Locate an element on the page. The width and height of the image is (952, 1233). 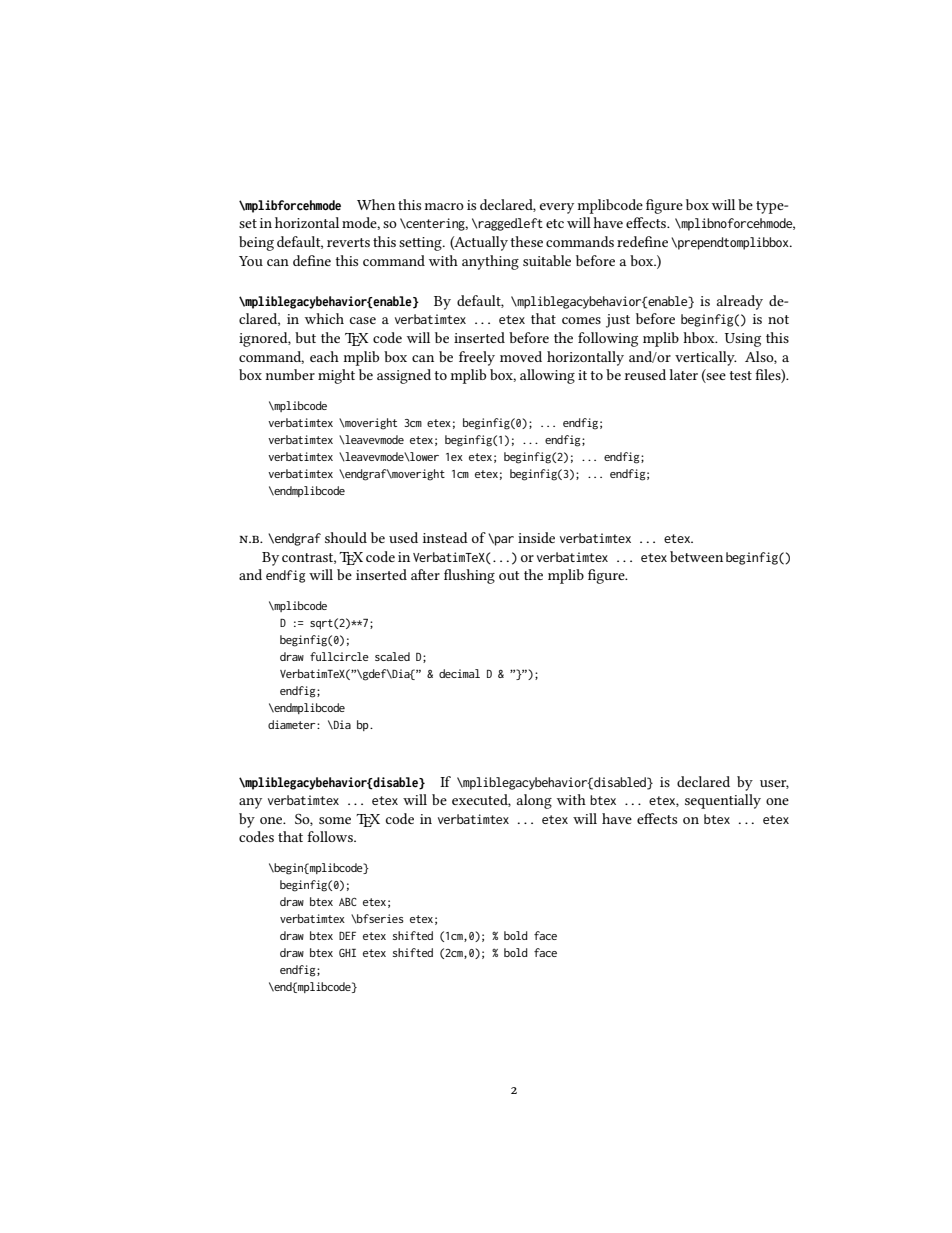
test is located at coordinates (740, 375).
